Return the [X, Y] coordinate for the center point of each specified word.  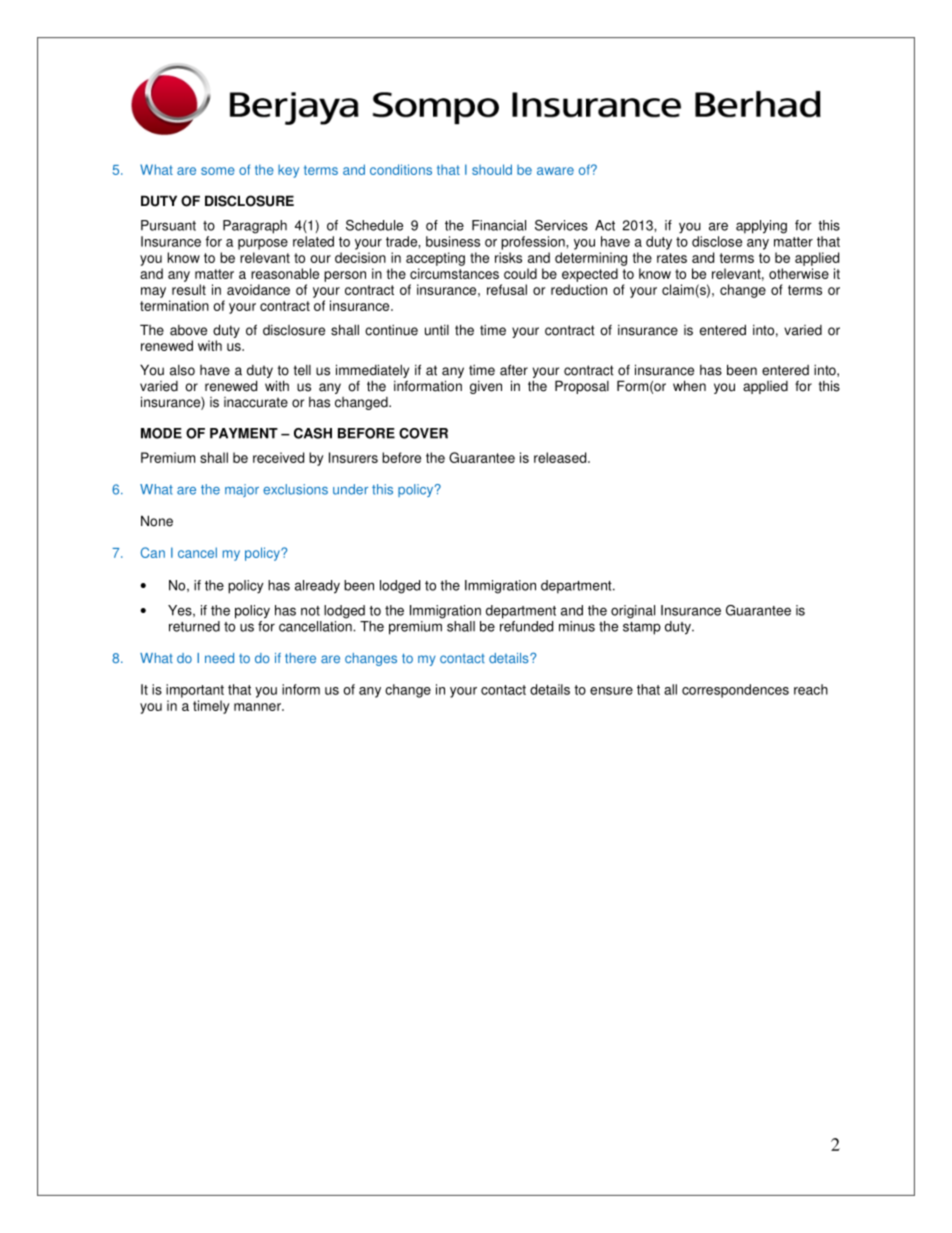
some [218, 171]
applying [761, 227]
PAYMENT [244, 433]
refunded [526, 626]
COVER [423, 433]
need [219, 658]
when [689, 386]
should [492, 169]
